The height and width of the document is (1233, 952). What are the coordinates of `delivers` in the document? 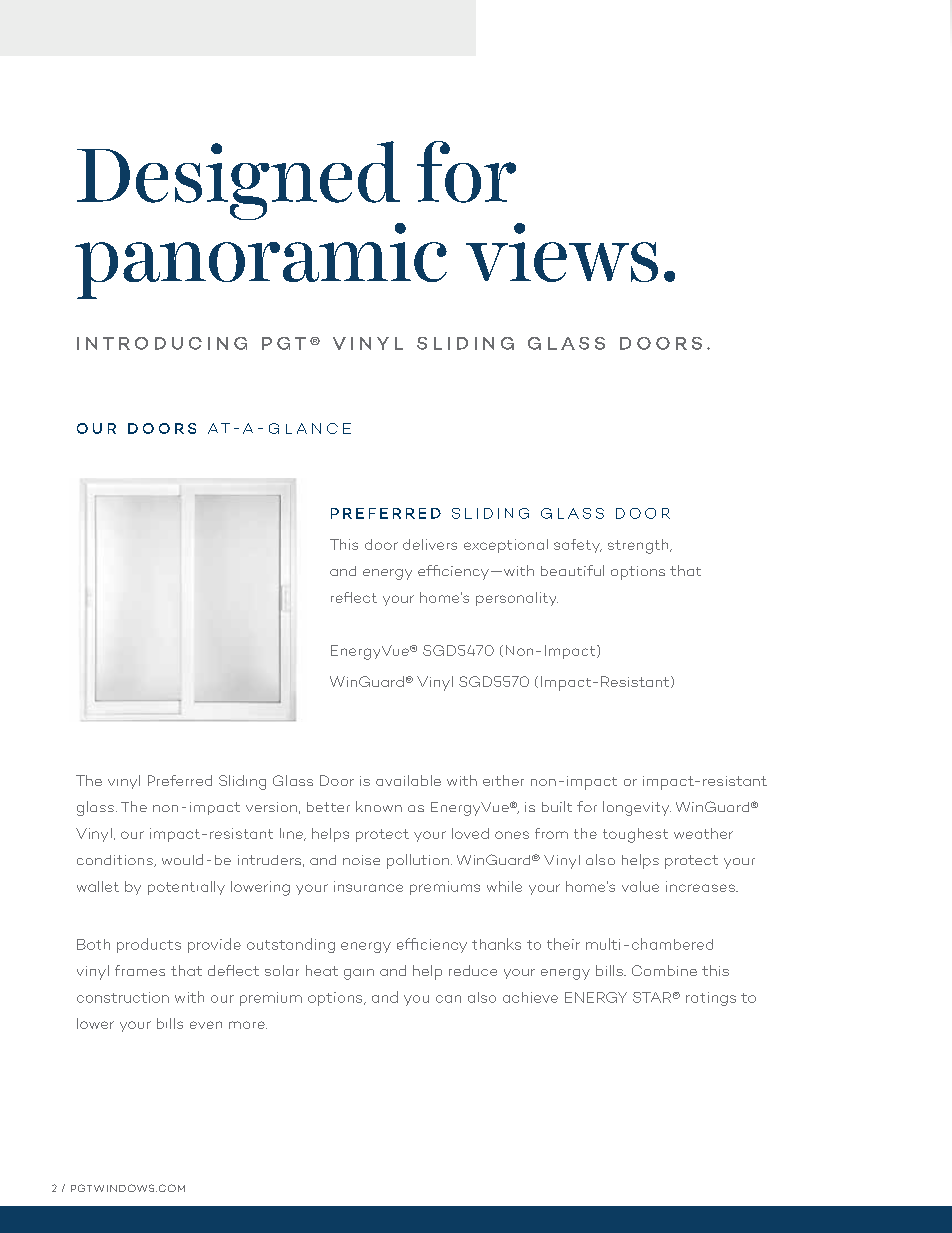 It's located at (430, 544).
